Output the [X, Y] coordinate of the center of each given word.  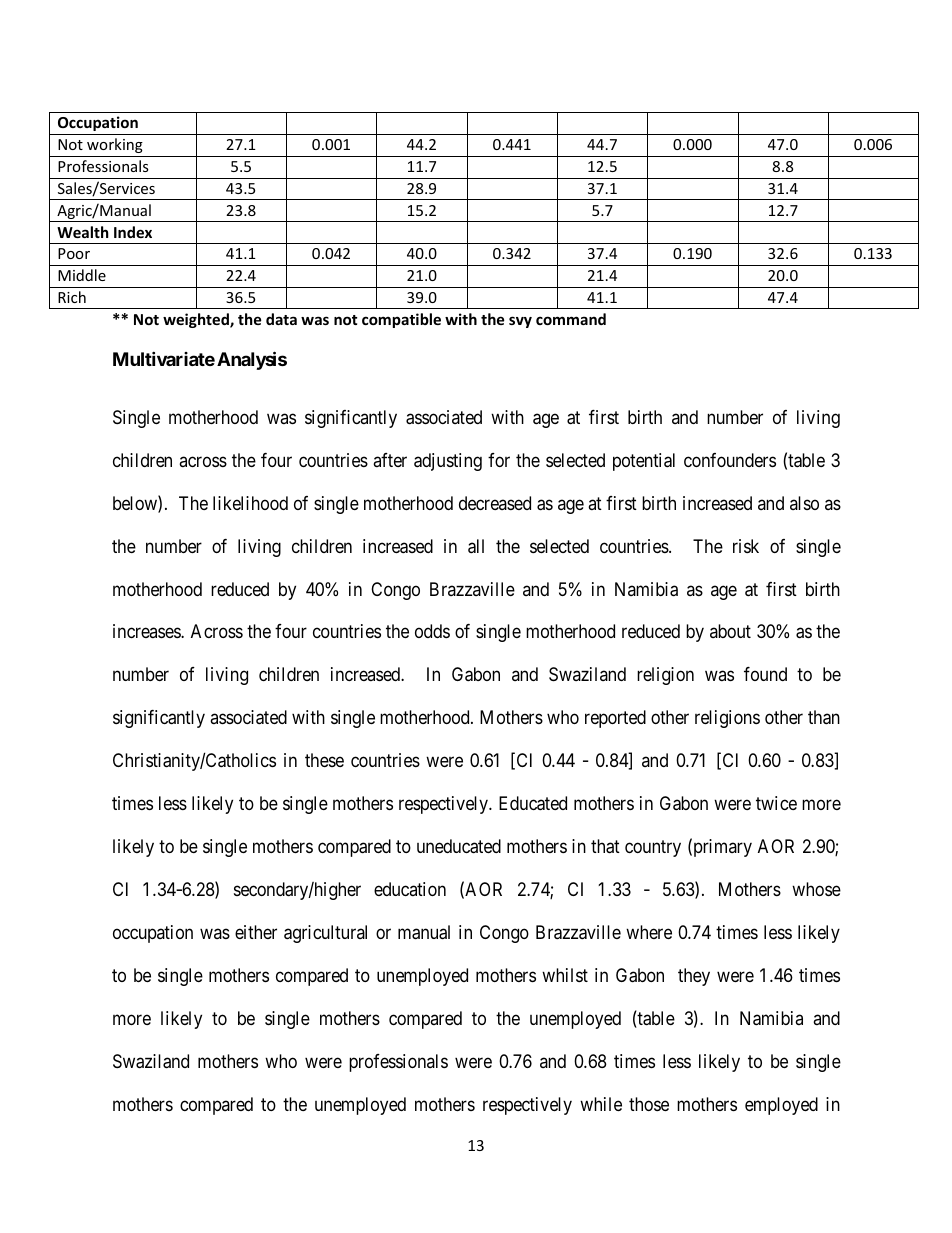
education [410, 889]
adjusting [448, 462]
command [571, 319]
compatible [401, 320]
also [804, 503]
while [601, 1104]
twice [776, 803]
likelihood [250, 503]
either [256, 932]
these [324, 760]
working [115, 145]
